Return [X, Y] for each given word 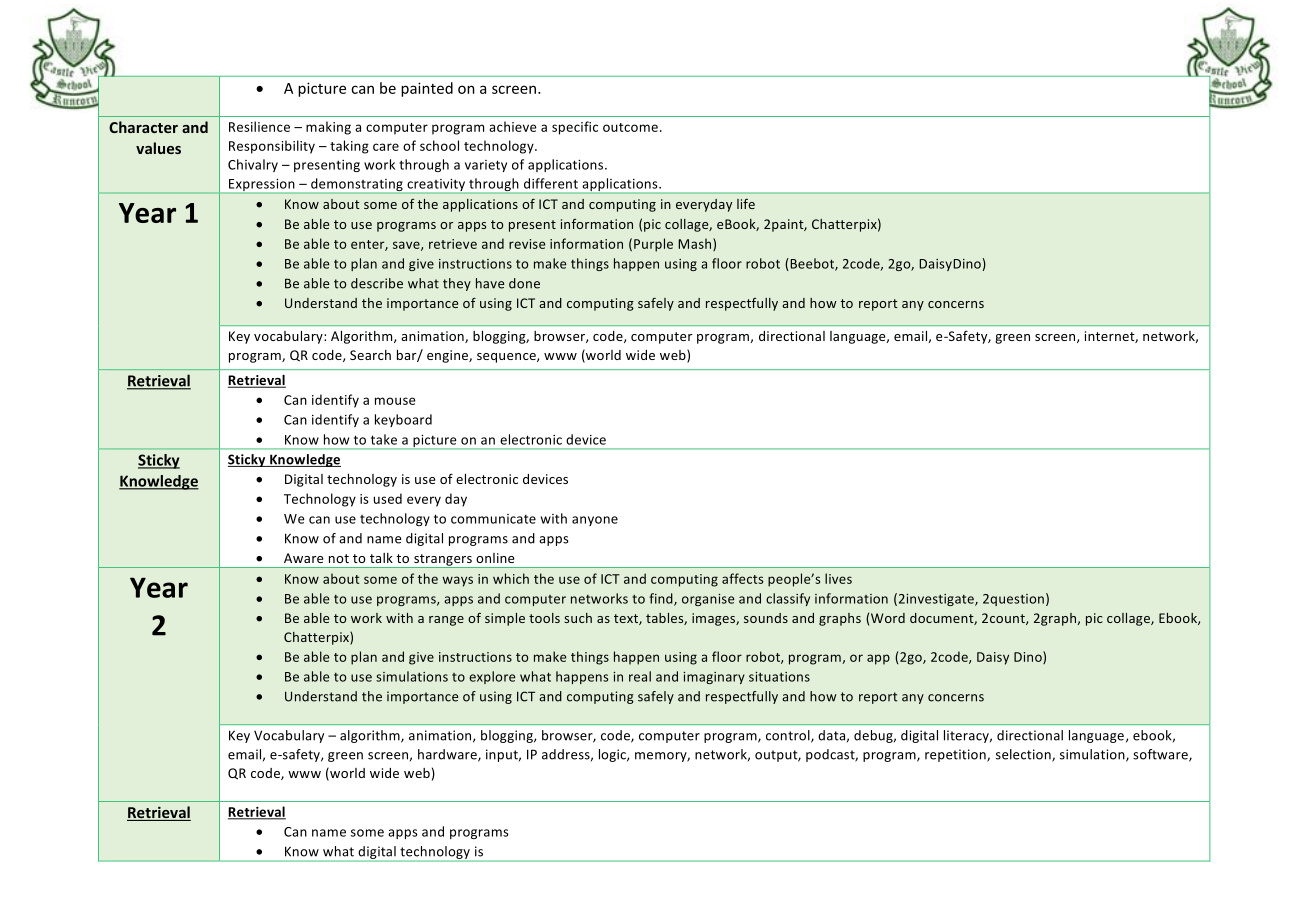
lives [838, 578]
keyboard [403, 420]
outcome [630, 127]
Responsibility [272, 147]
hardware [448, 755]
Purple [653, 245]
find [662, 599]
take [384, 439]
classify [788, 599]
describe [377, 283]
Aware [303, 558]
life [746, 204]
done [524, 283]
